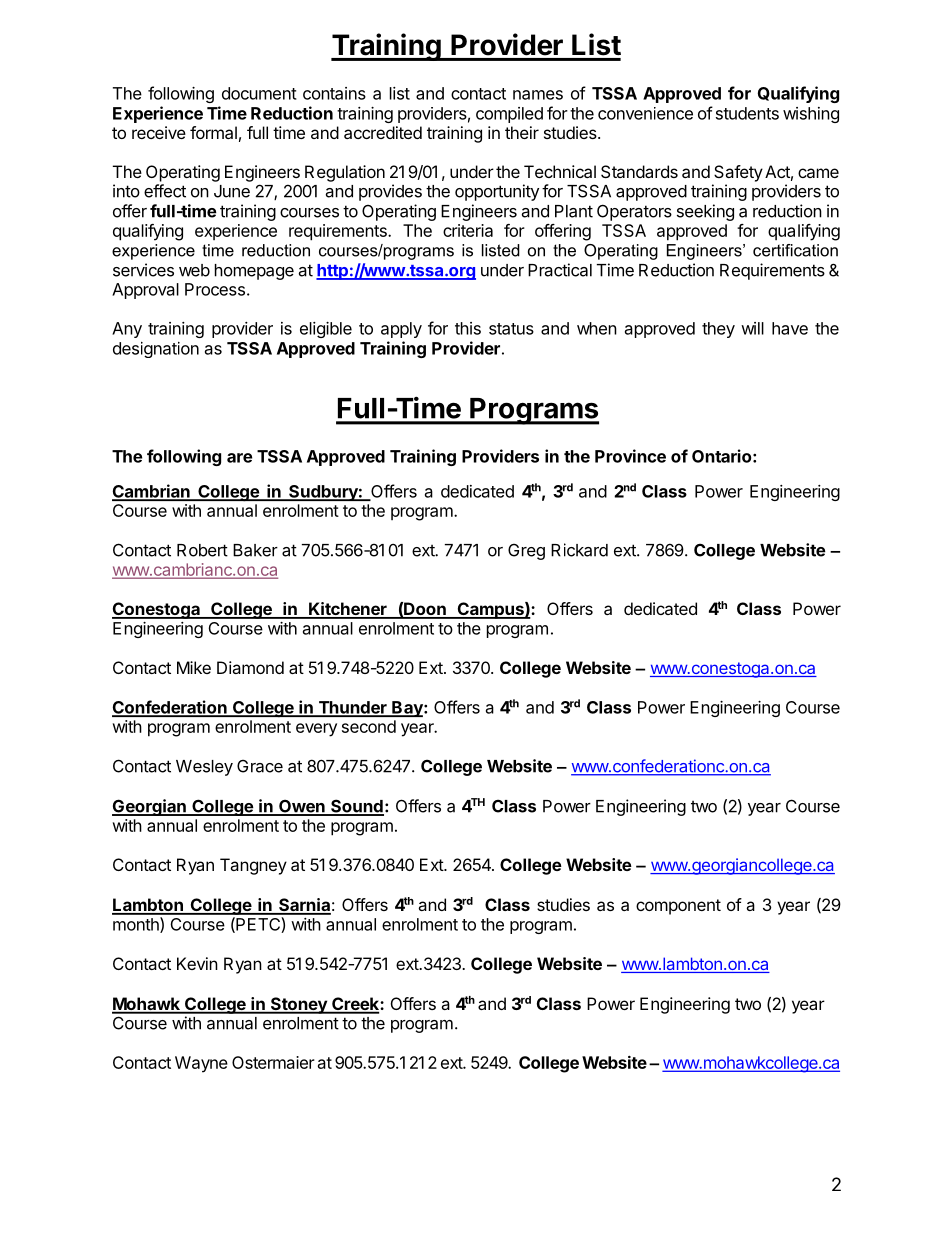  I want to click on second, so click(369, 726).
